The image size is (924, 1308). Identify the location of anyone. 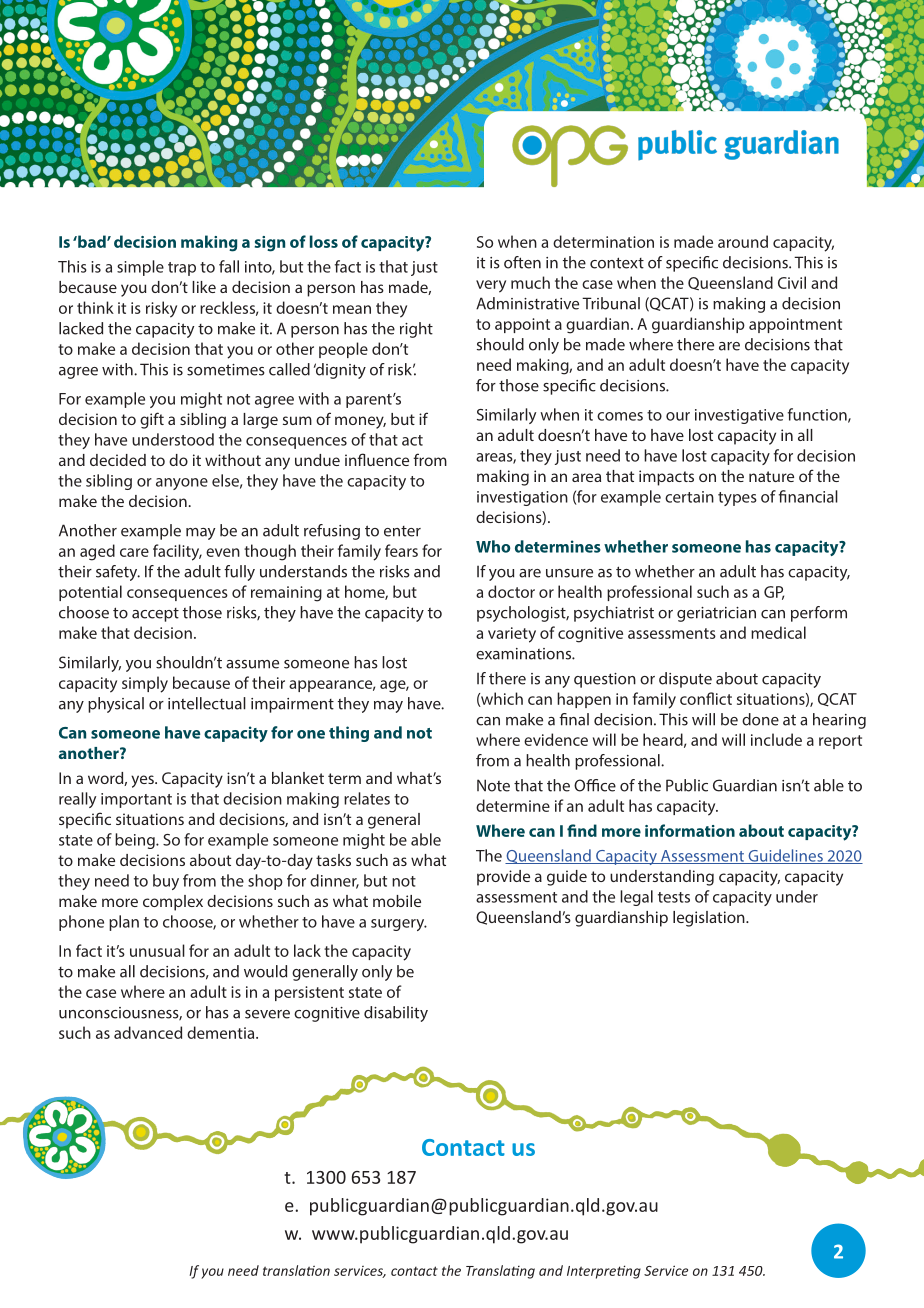
(182, 484).
